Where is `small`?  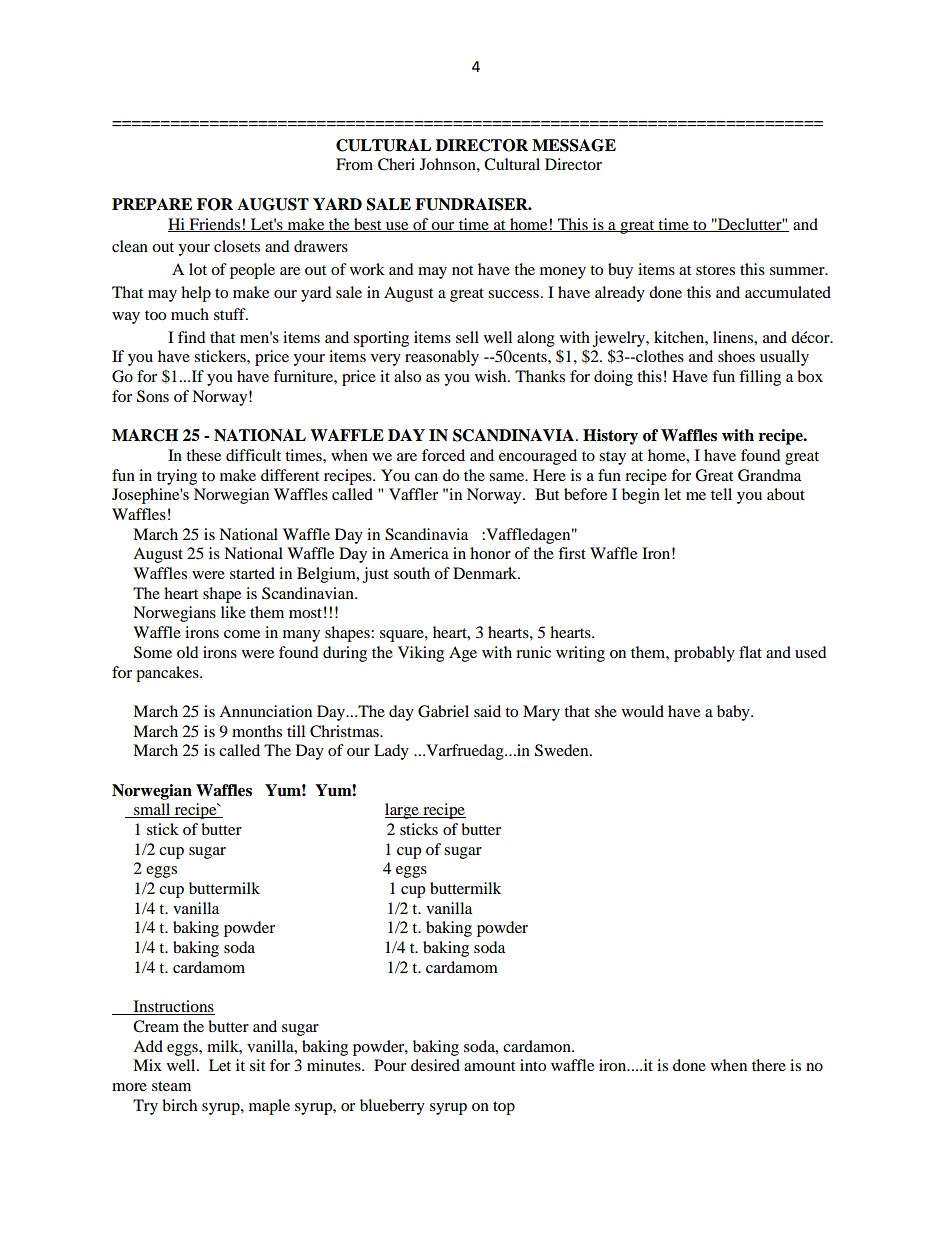 small is located at coordinates (152, 810).
